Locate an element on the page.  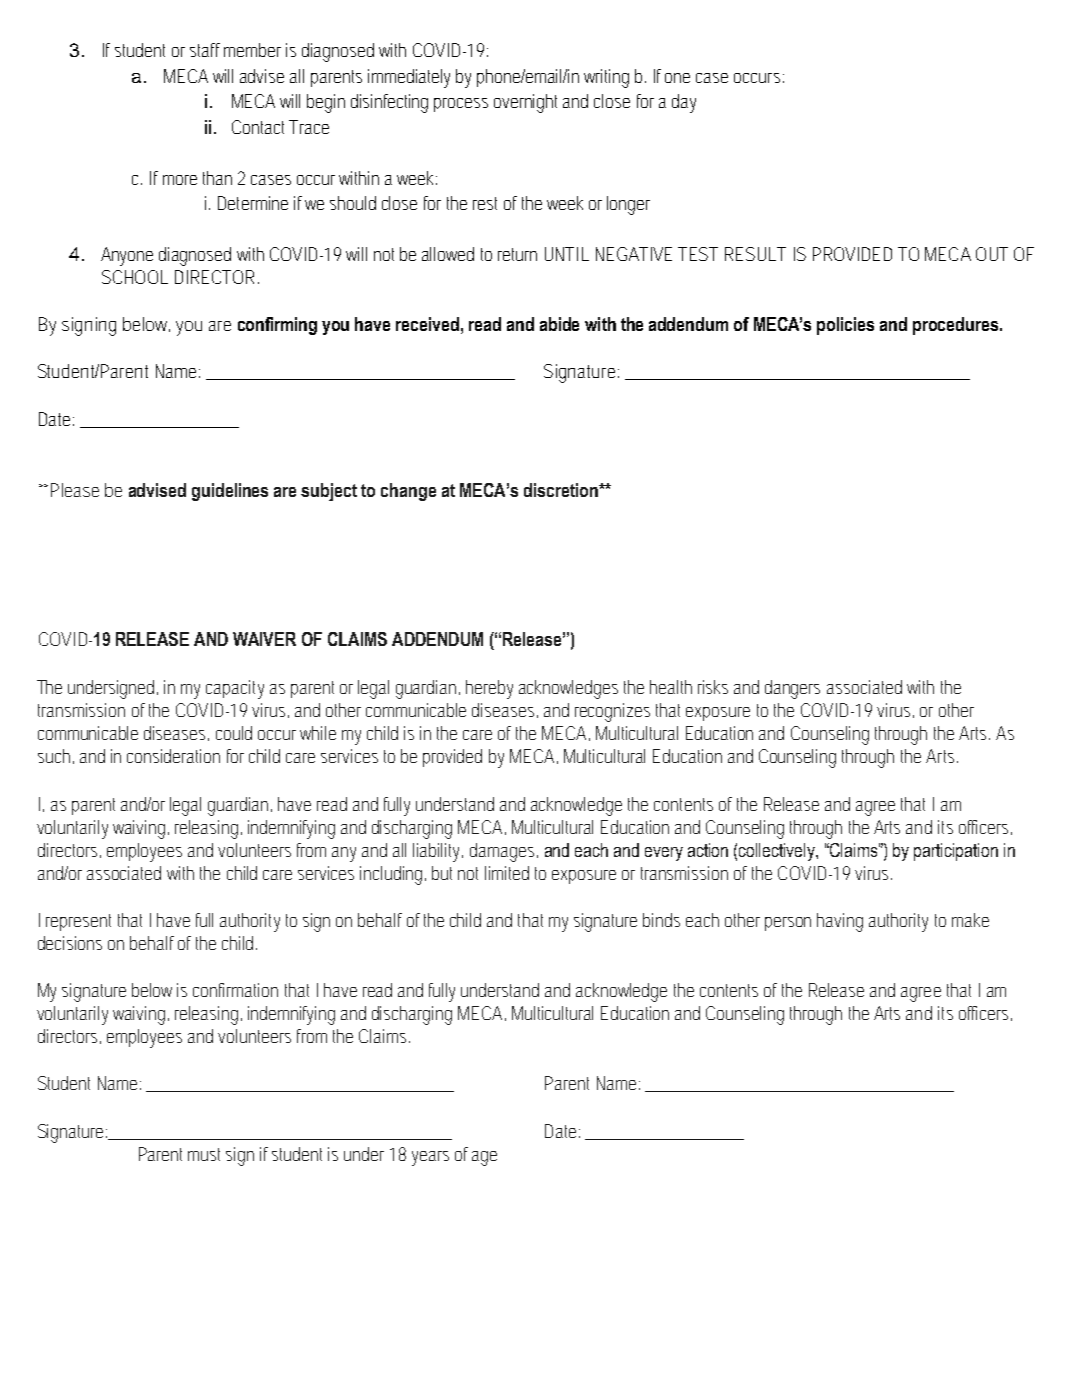
day is located at coordinates (684, 103).
